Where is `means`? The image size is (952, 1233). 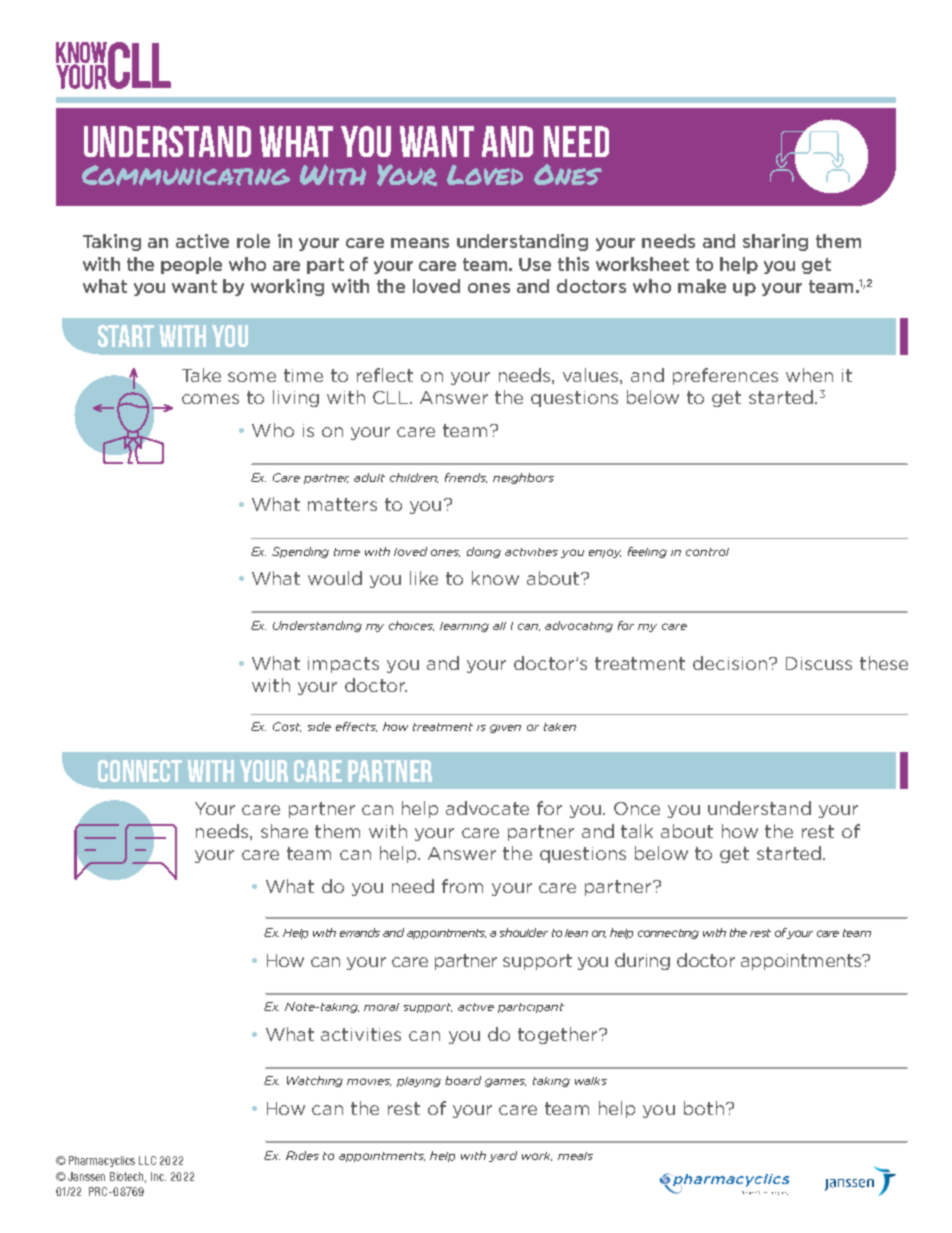
means is located at coordinates (420, 243).
